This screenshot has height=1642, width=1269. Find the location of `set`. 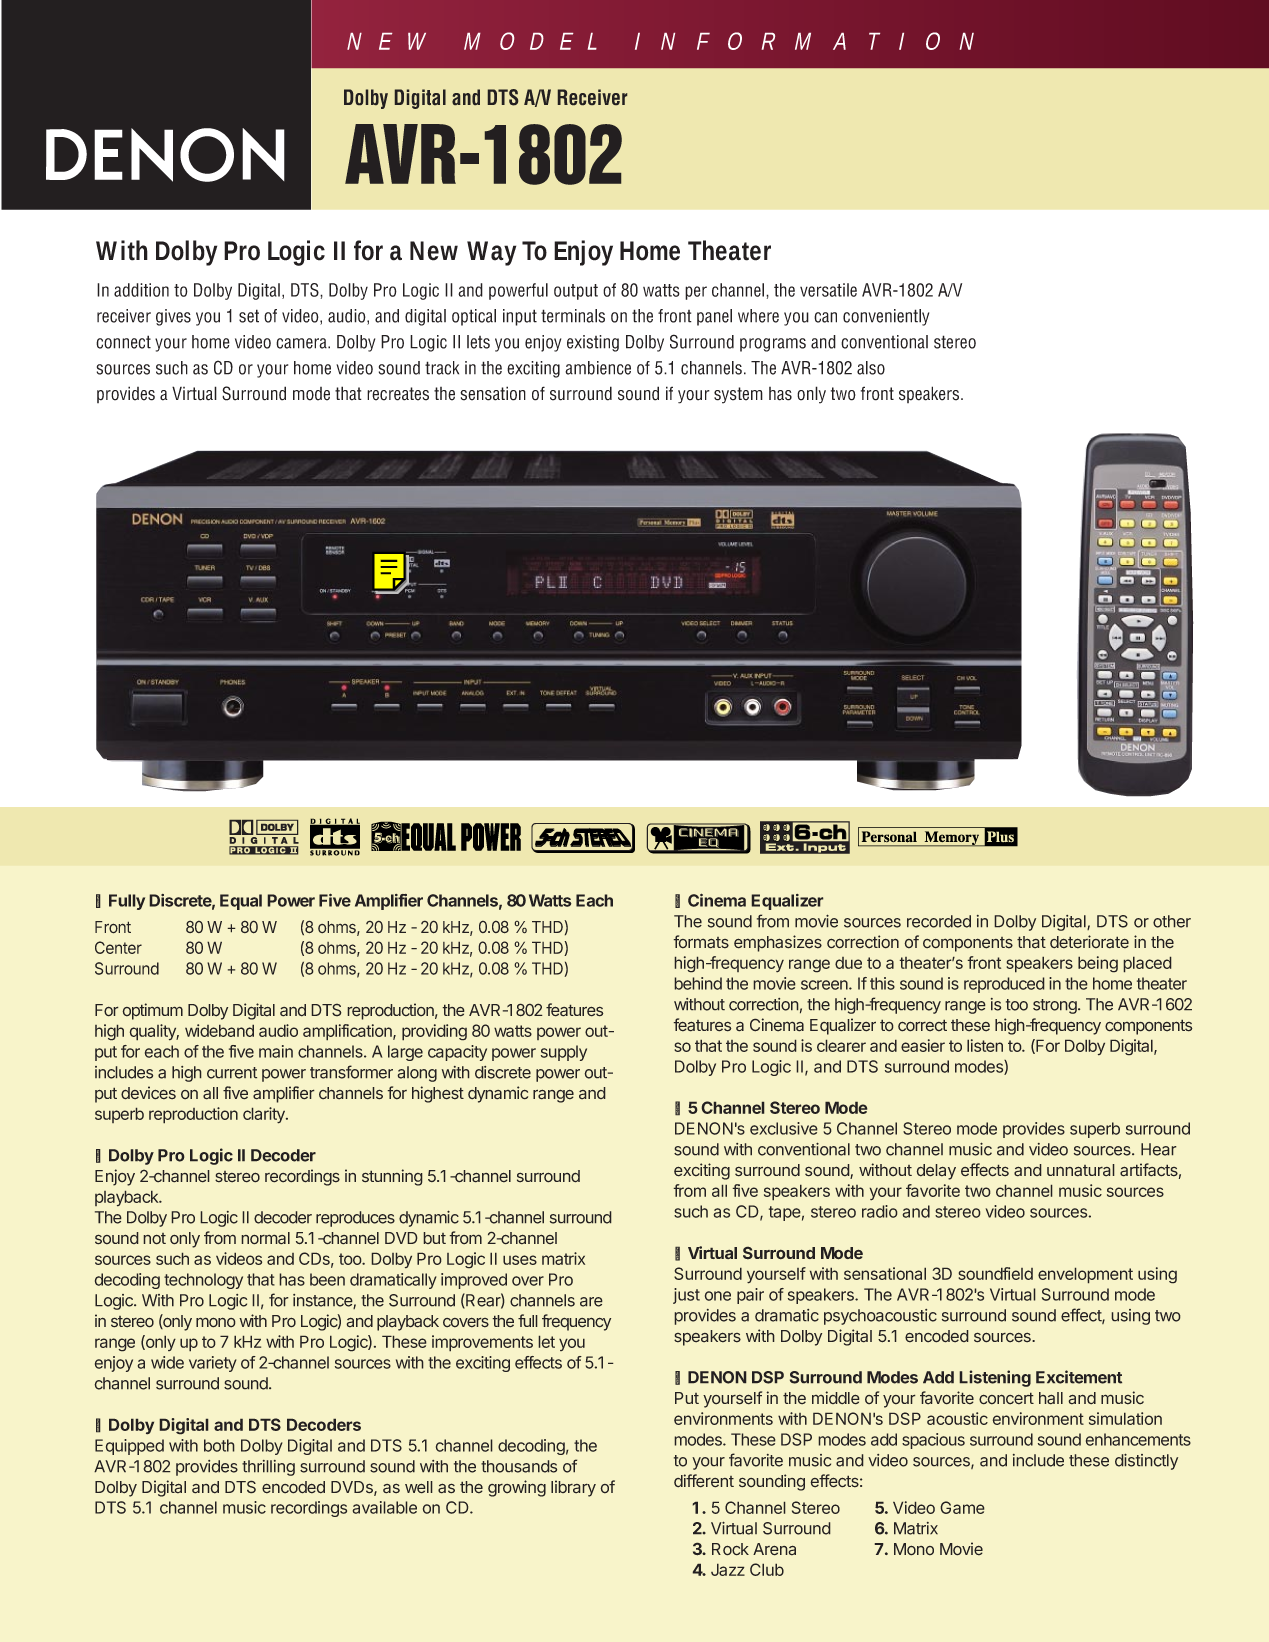

set is located at coordinates (249, 316).
